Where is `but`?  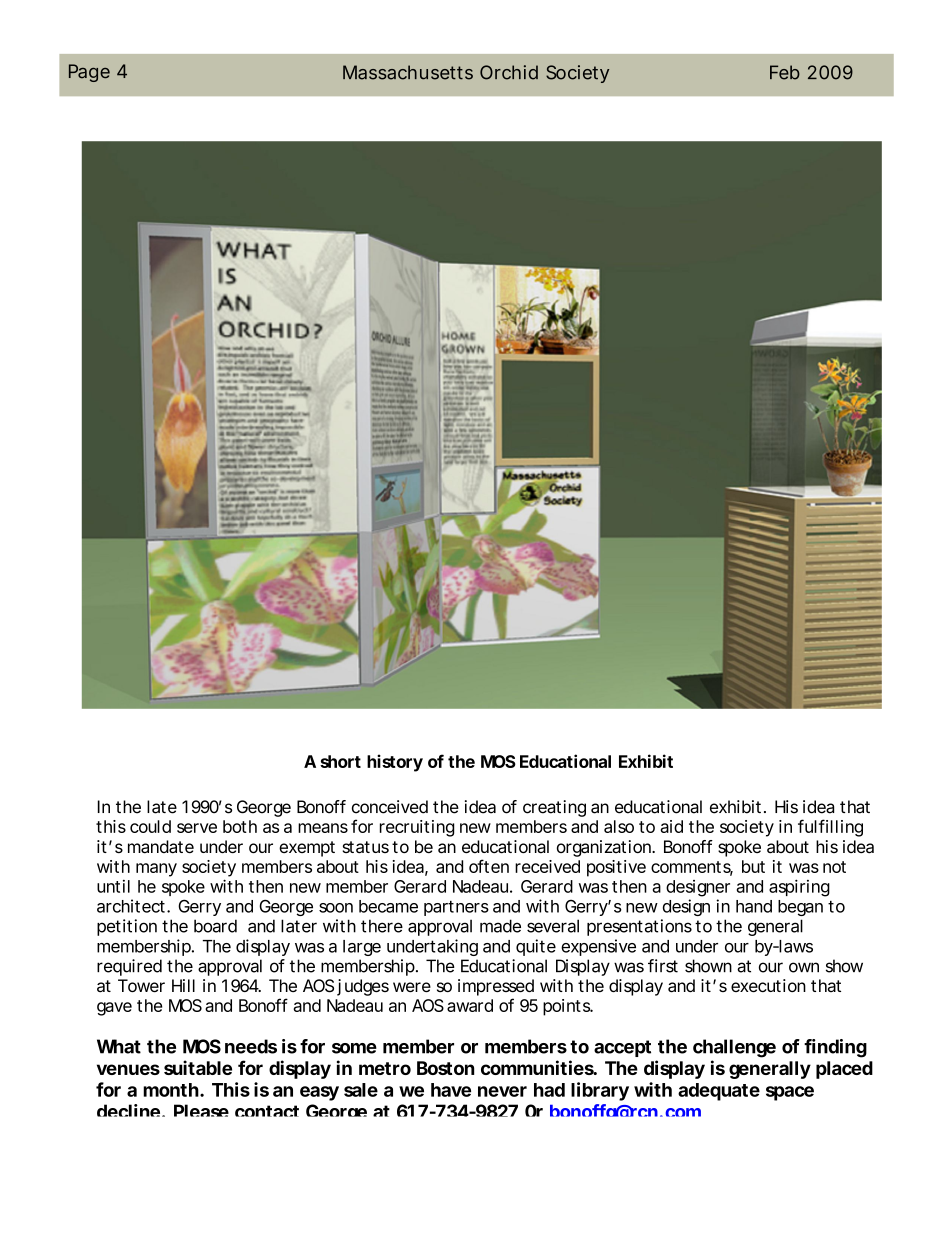 but is located at coordinates (753, 866).
